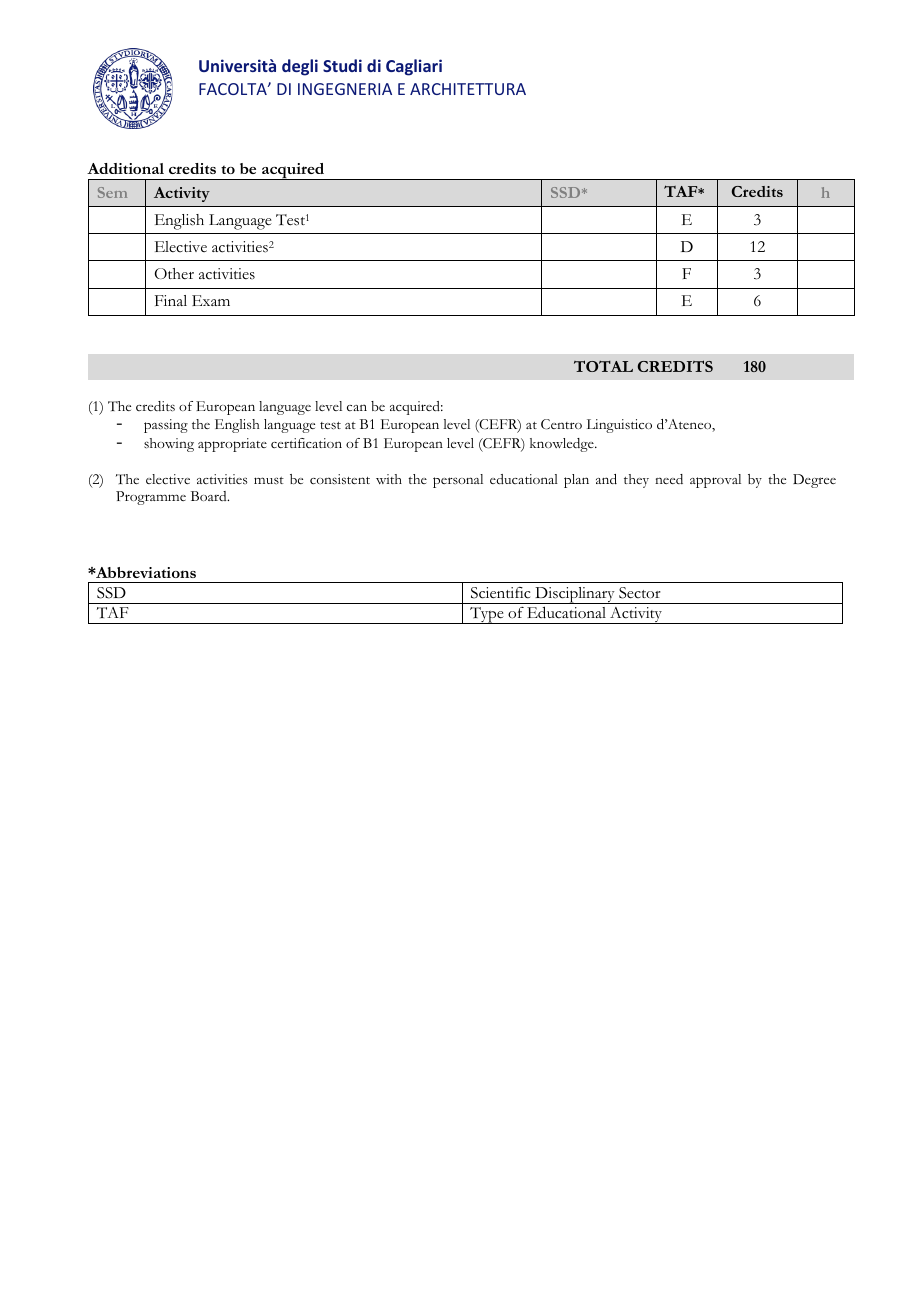  What do you see at coordinates (500, 593) in the screenshot?
I see `Scientific` at bounding box center [500, 593].
